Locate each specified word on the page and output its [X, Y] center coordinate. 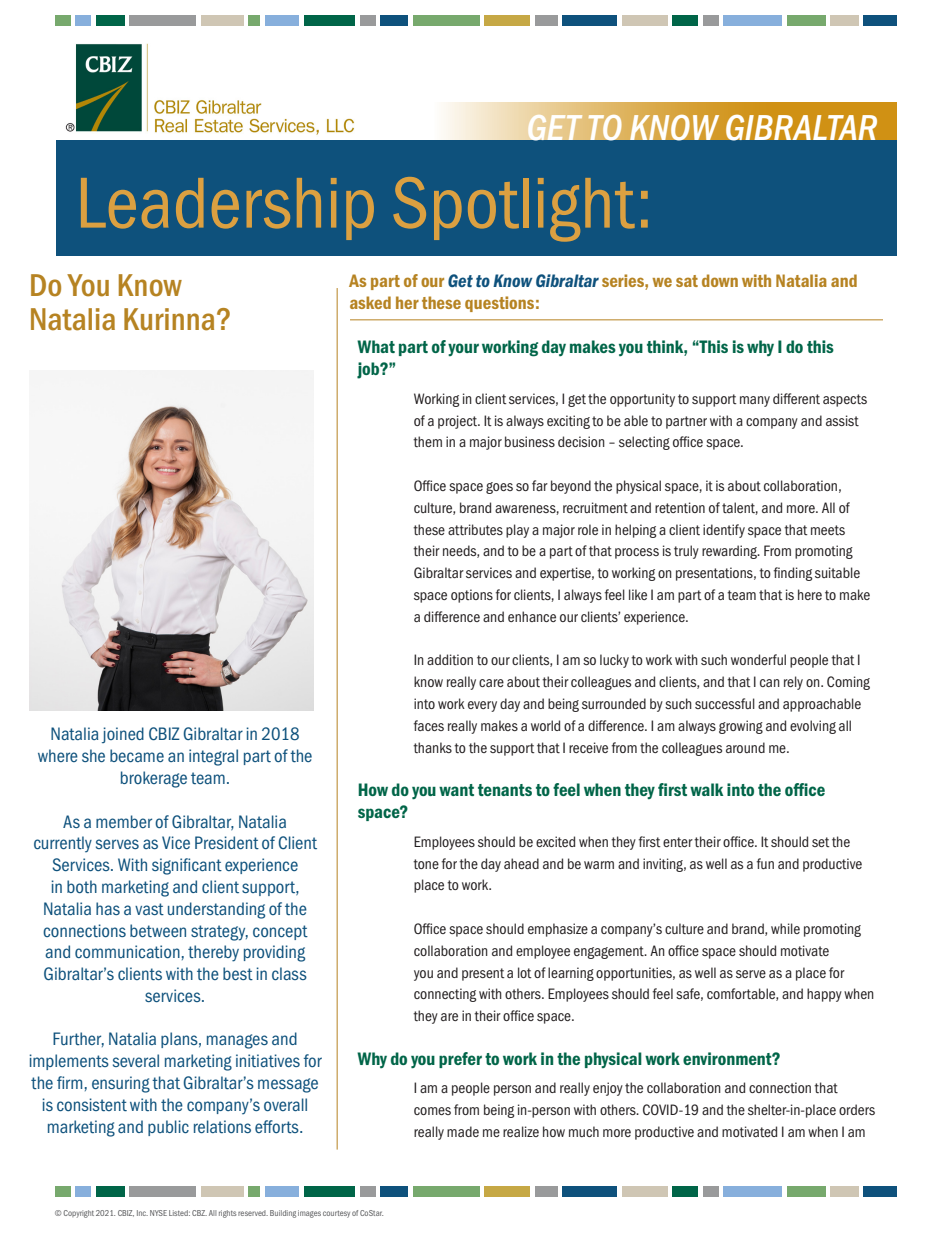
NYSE [158, 1213]
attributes [475, 529]
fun [765, 863]
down [720, 280]
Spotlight [514, 209]
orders [857, 1109]
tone [426, 864]
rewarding [730, 552]
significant [187, 866]
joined [123, 735]
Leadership [227, 209]
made [463, 1131]
